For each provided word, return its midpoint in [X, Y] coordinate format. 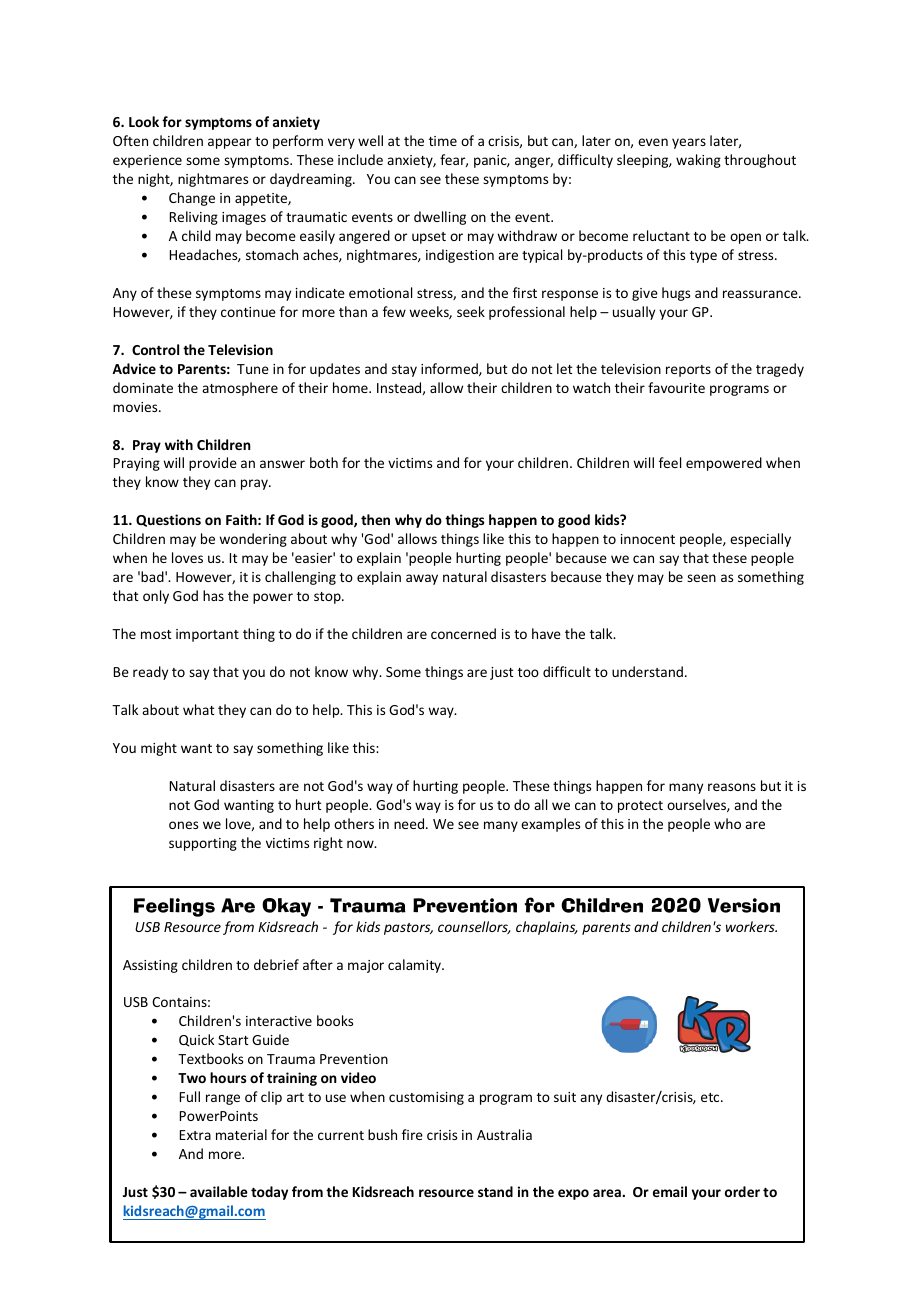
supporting [203, 844]
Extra [195, 1135]
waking [698, 161]
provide [213, 464]
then [375, 519]
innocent [648, 539]
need [410, 823]
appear [229, 143]
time [443, 141]
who [727, 823]
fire [412, 1134]
